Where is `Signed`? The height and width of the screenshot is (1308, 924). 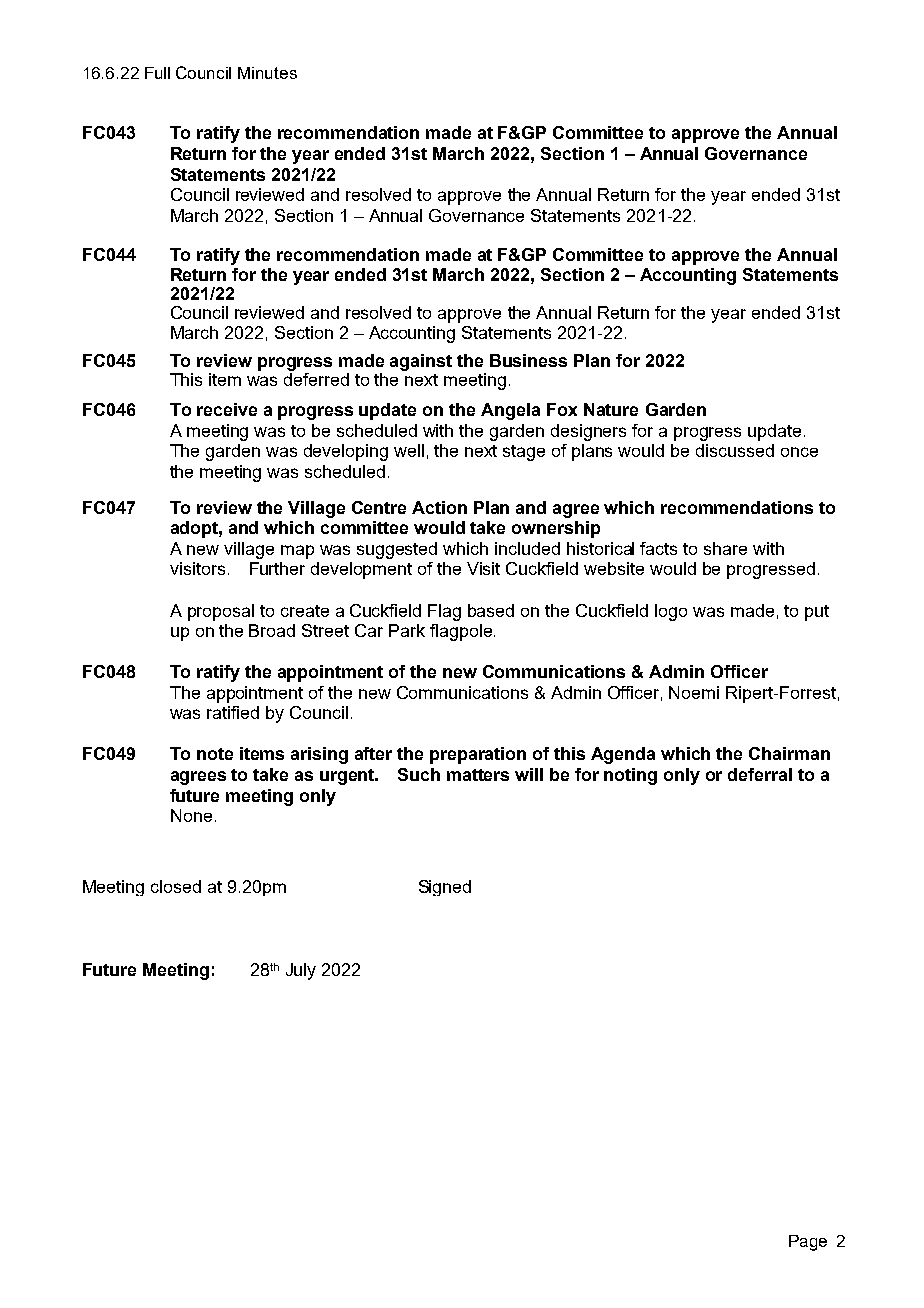 Signed is located at coordinates (445, 888).
